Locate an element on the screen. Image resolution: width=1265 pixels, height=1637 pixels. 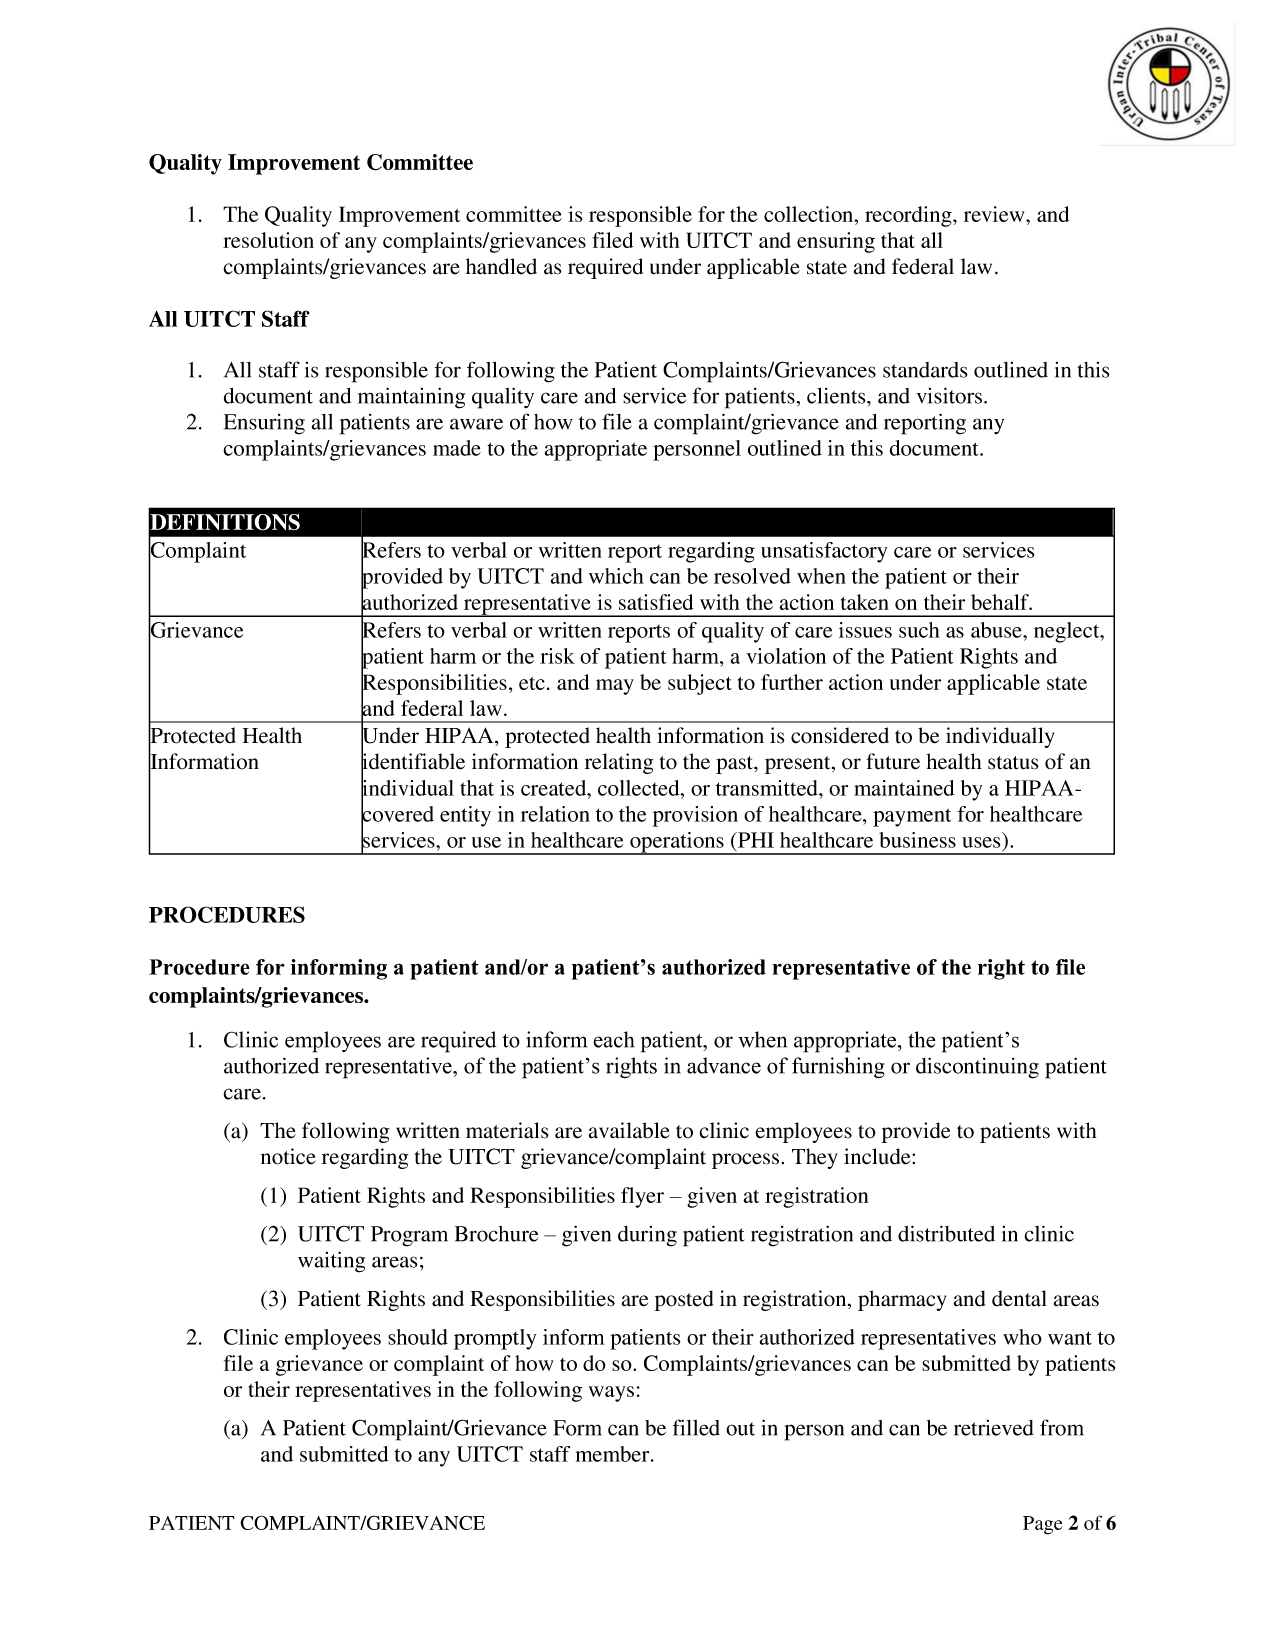
resolution is located at coordinates (268, 240).
